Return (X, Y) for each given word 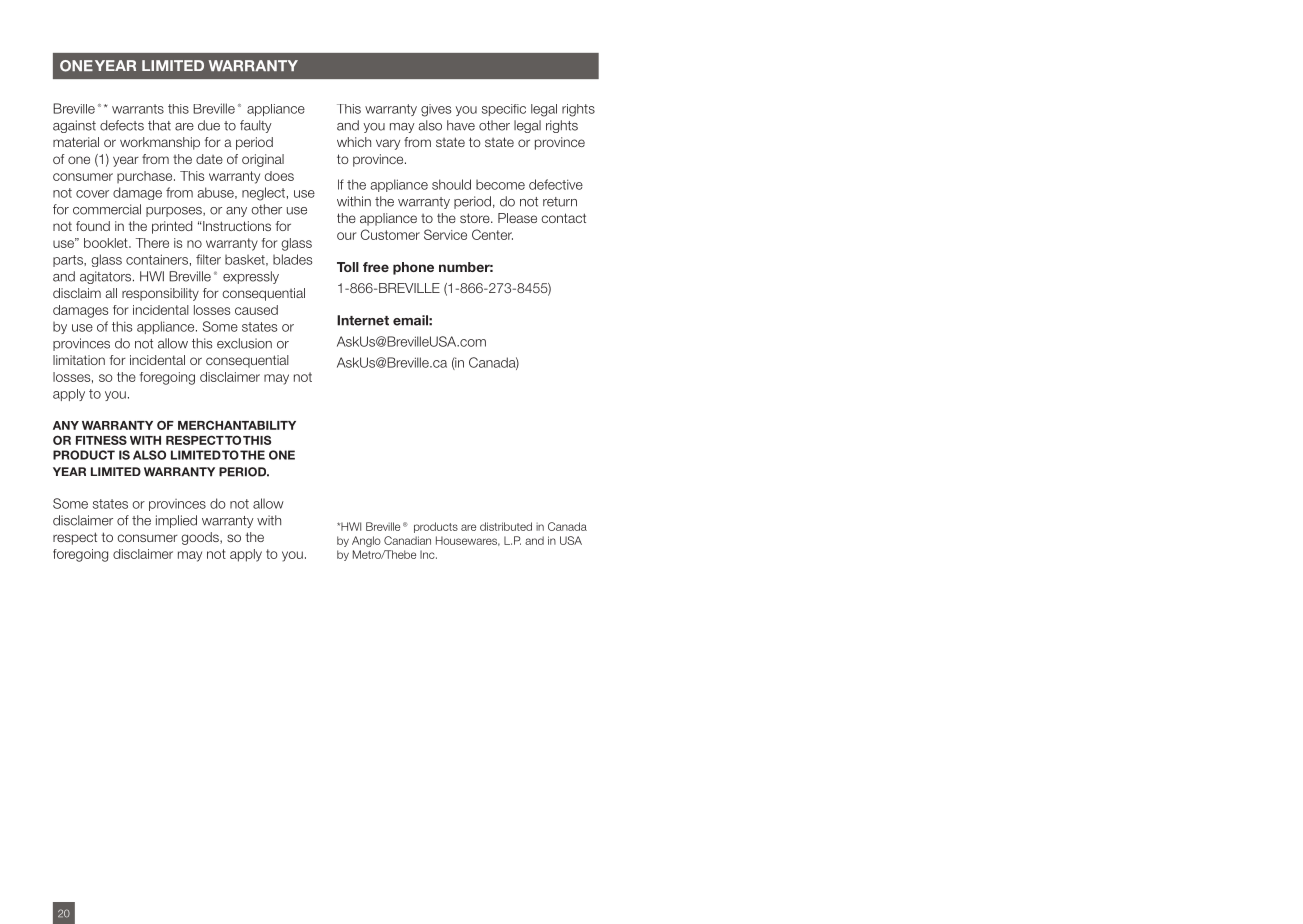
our (347, 236)
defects (122, 125)
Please (517, 218)
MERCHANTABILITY (237, 425)
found (93, 226)
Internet (363, 320)
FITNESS (101, 440)
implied (176, 521)
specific (504, 110)
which (354, 142)
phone (413, 268)
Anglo (366, 541)
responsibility (160, 294)
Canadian (407, 540)
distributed (506, 526)
